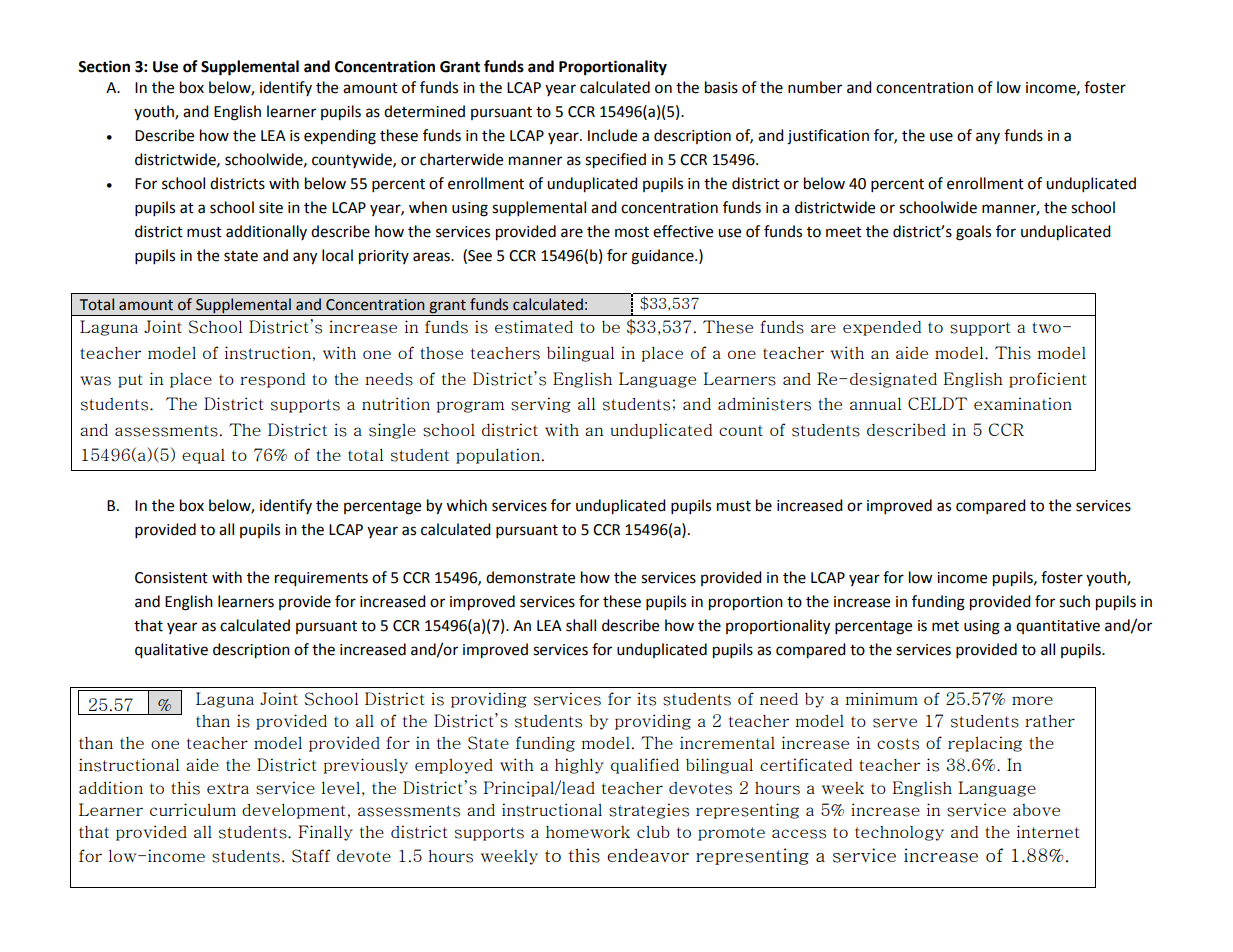 The width and height of the screenshot is (1233, 952). What do you see at coordinates (530, 577) in the screenshot?
I see `demonstrate` at bounding box center [530, 577].
